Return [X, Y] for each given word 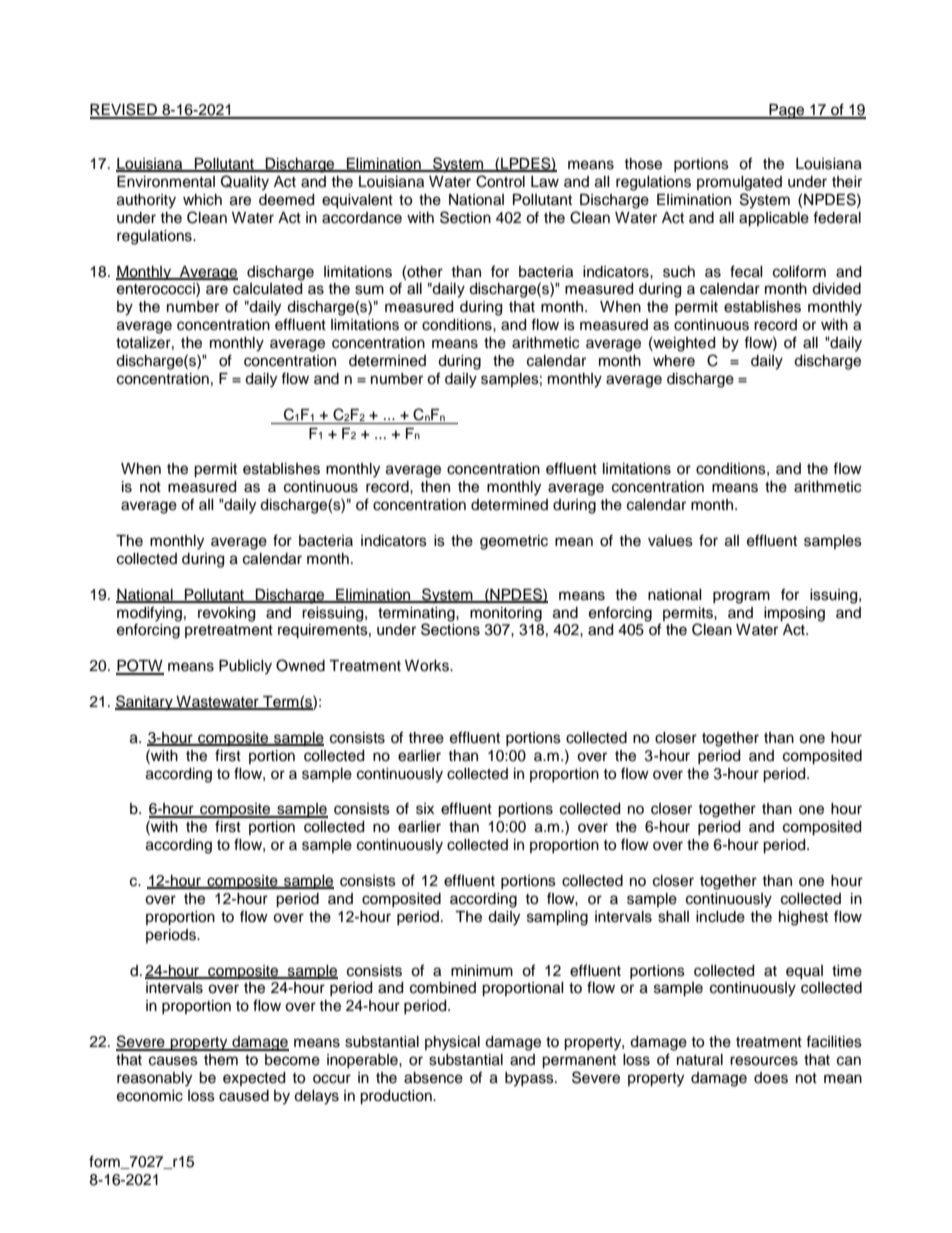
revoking [226, 614]
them [221, 1060]
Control [500, 181]
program [741, 597]
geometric [514, 542]
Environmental [166, 182]
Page [787, 111]
